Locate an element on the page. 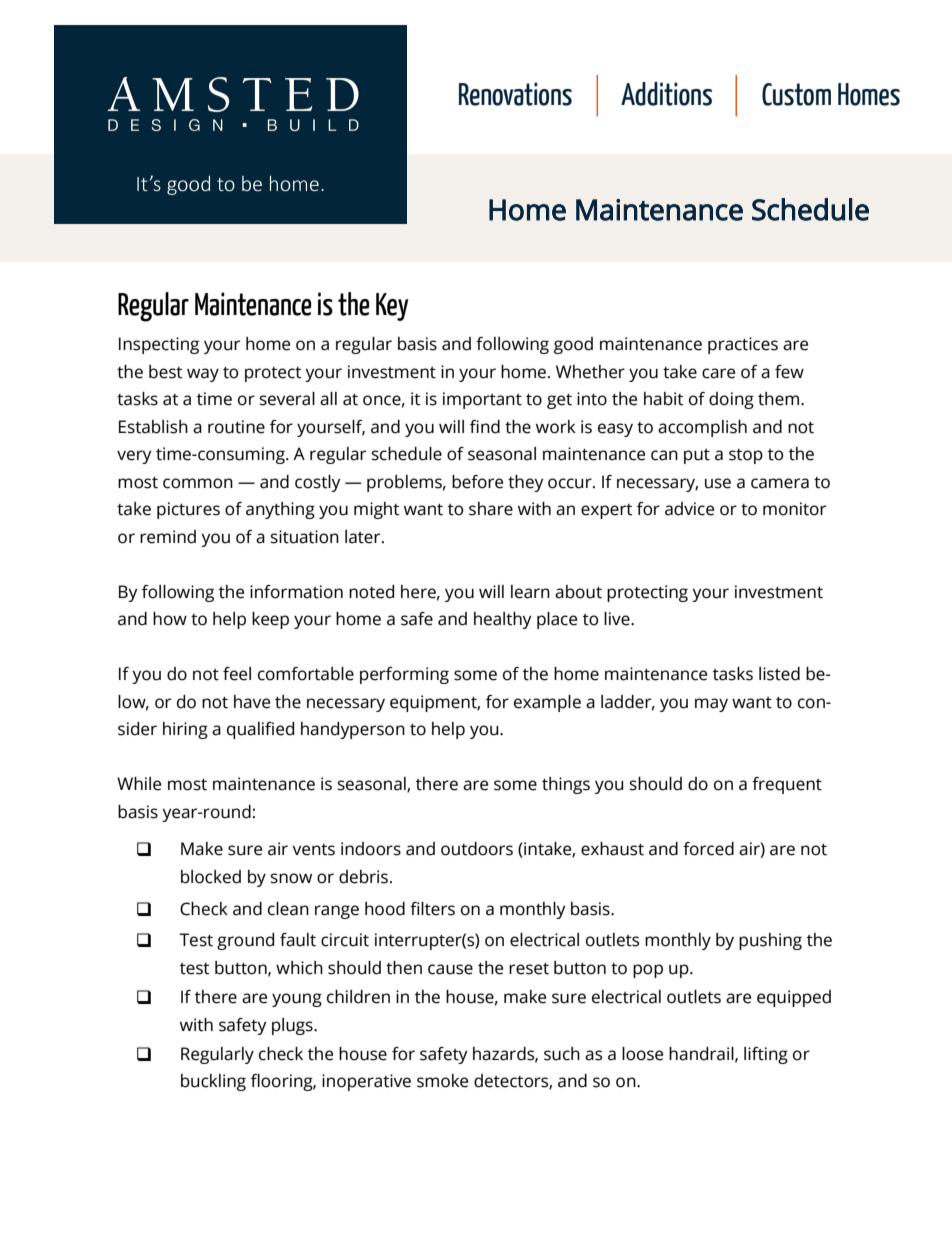  lifting is located at coordinates (766, 1055).
